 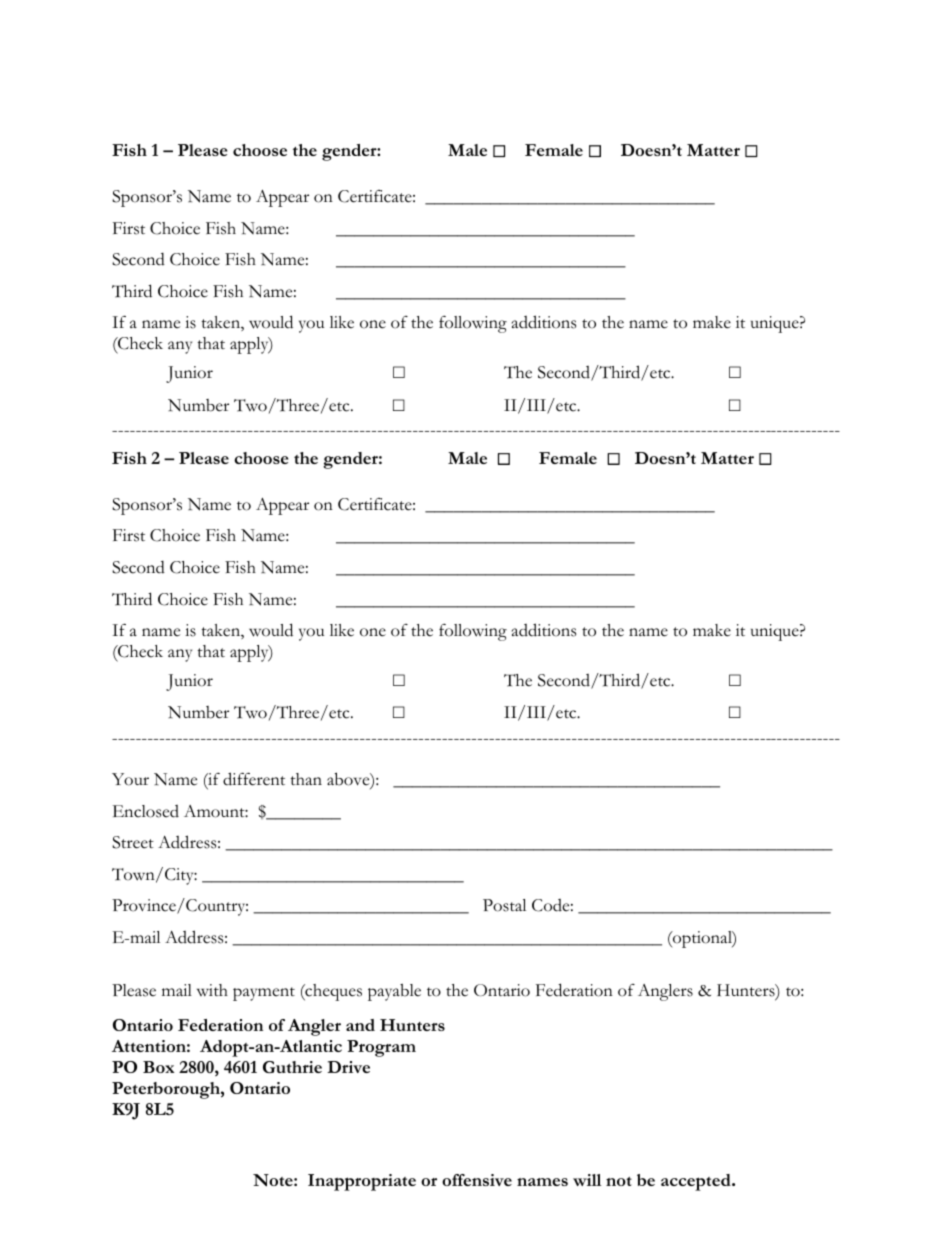 What do you see at coordinates (587, 1180) in the screenshot?
I see `will` at bounding box center [587, 1180].
